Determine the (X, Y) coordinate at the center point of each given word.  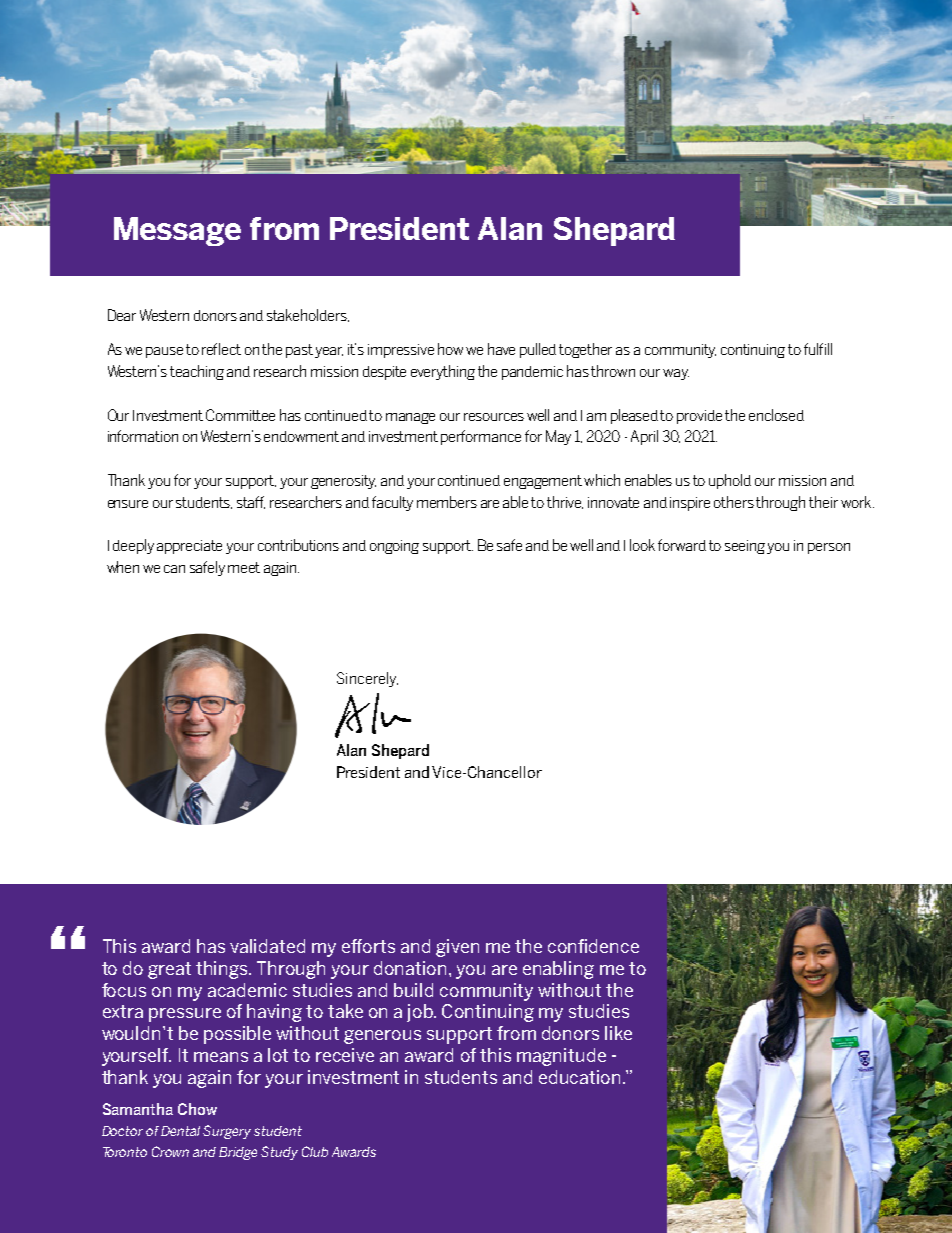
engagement (543, 482)
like (618, 1033)
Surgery (227, 1132)
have (501, 349)
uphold (730, 481)
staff (251, 502)
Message (177, 231)
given (457, 948)
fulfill (818, 349)
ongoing (394, 547)
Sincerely (367, 679)
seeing (746, 547)
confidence (593, 946)
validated (267, 946)
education (579, 1077)
